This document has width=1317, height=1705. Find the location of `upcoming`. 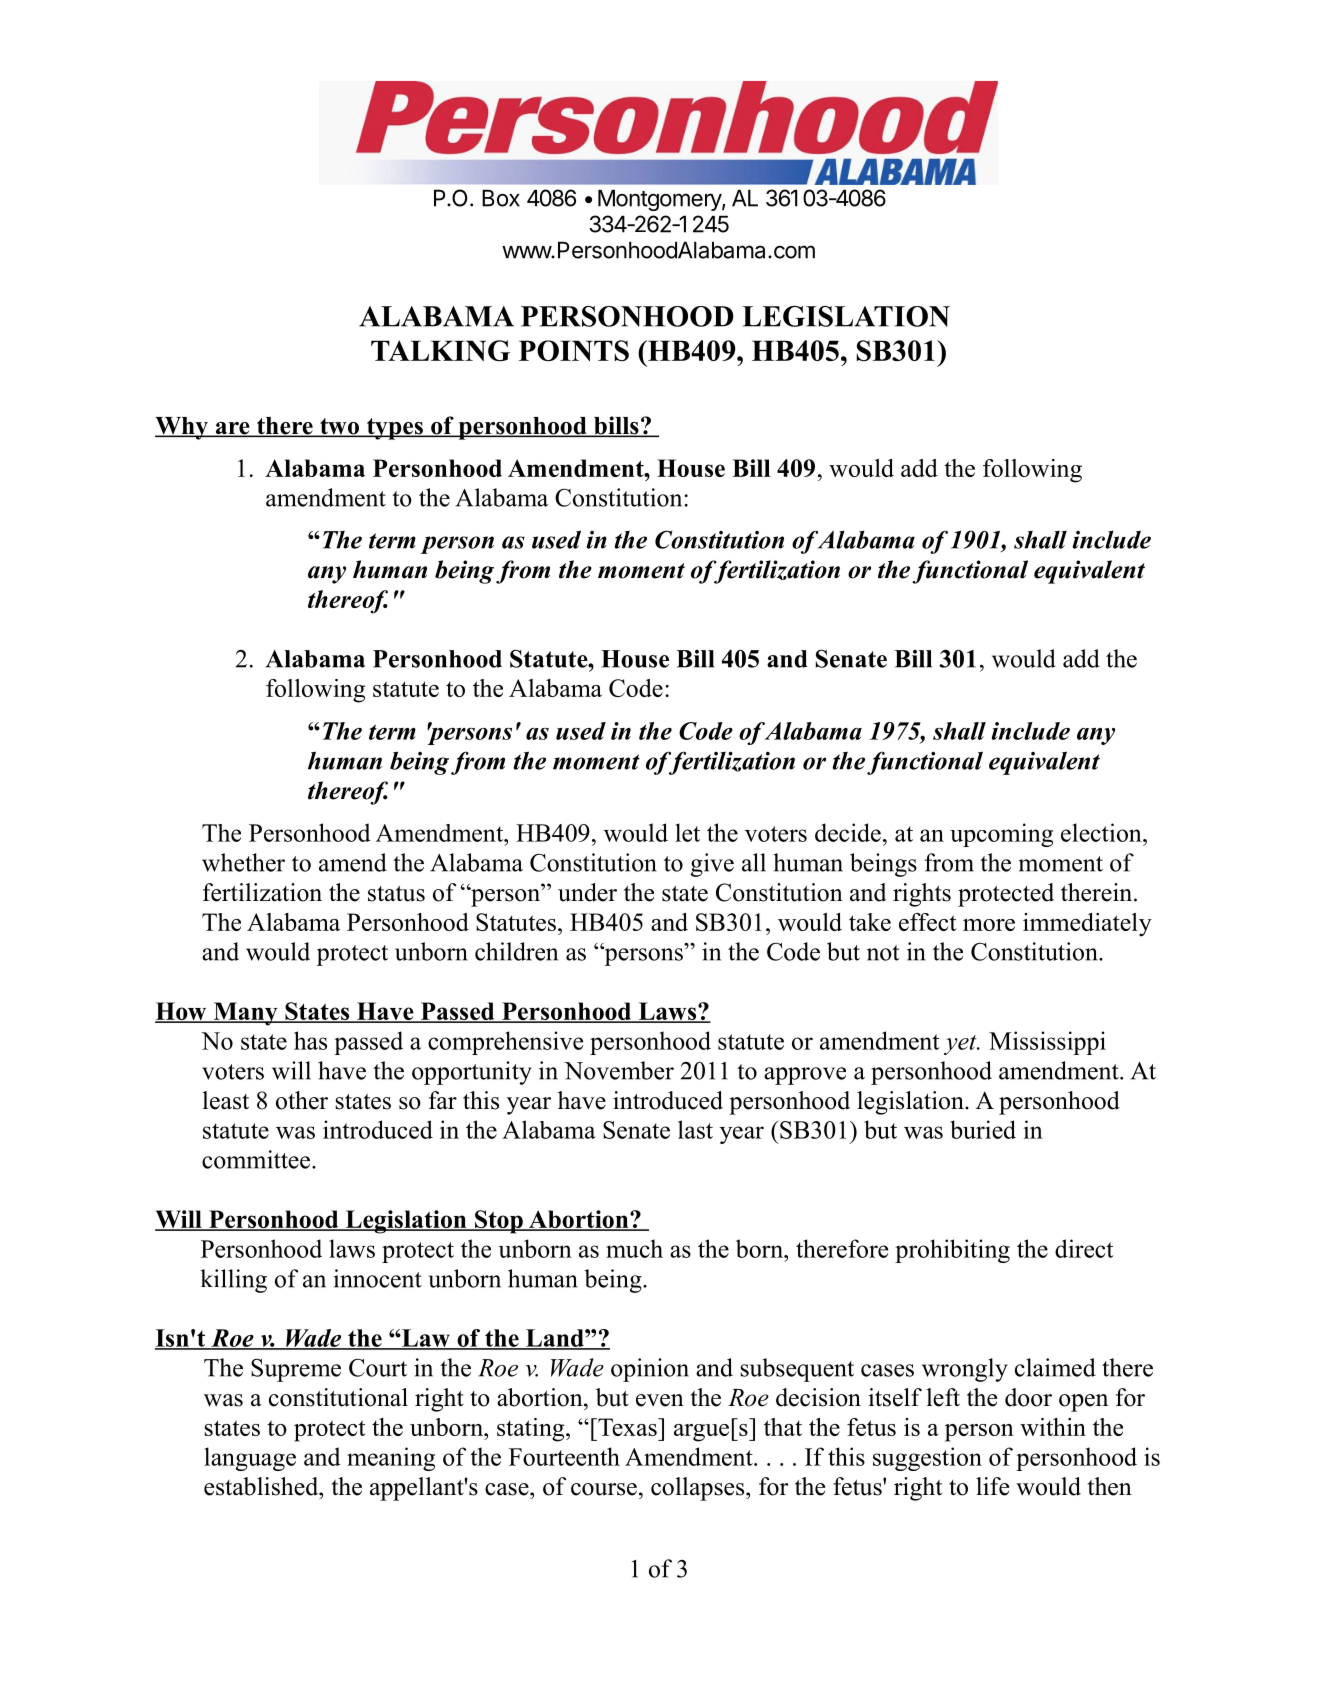

upcoming is located at coordinates (1001, 835).
